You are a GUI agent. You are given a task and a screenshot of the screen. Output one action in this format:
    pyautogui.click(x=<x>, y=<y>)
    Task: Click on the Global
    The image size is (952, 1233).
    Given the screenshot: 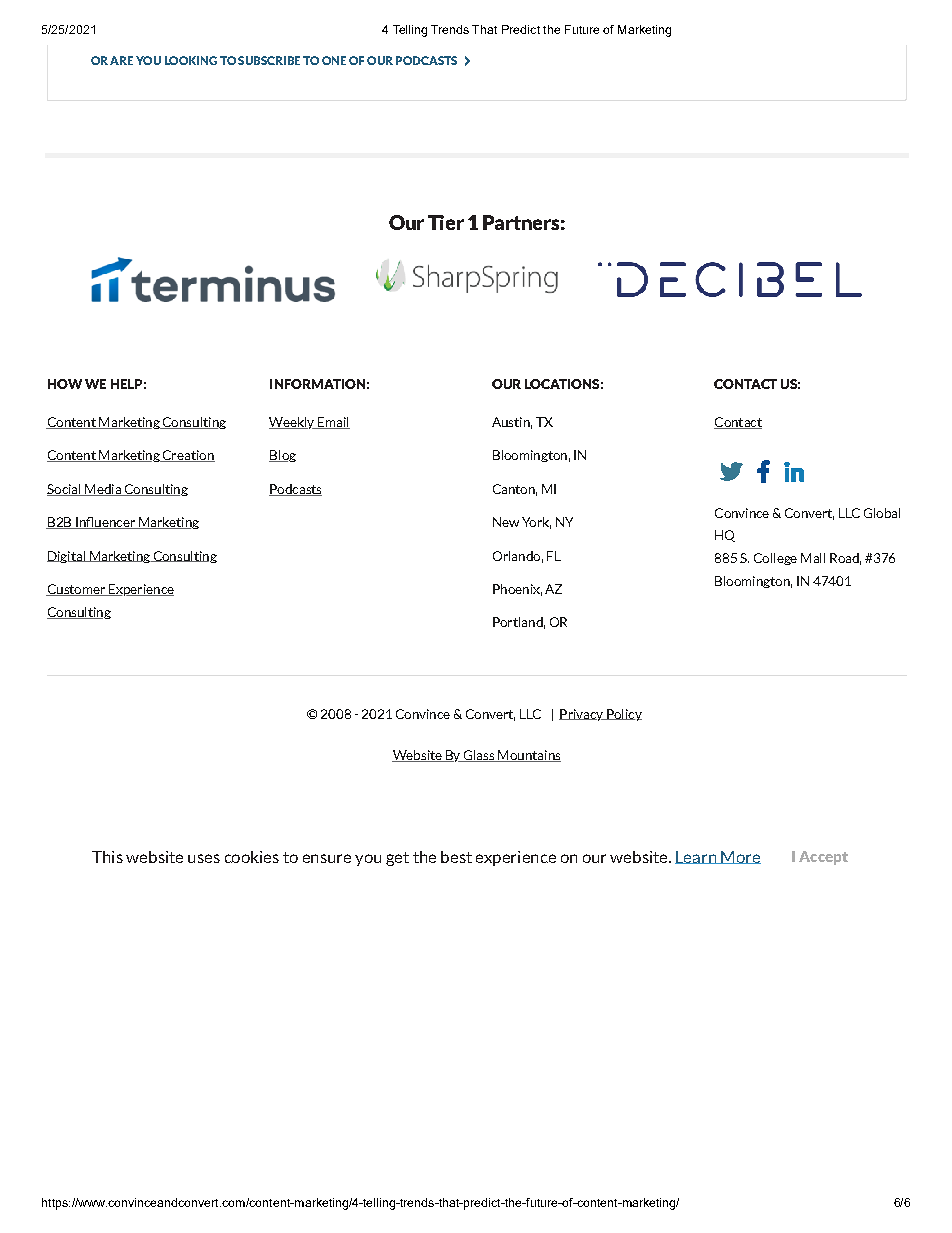 What is the action you would take?
    pyautogui.click(x=882, y=513)
